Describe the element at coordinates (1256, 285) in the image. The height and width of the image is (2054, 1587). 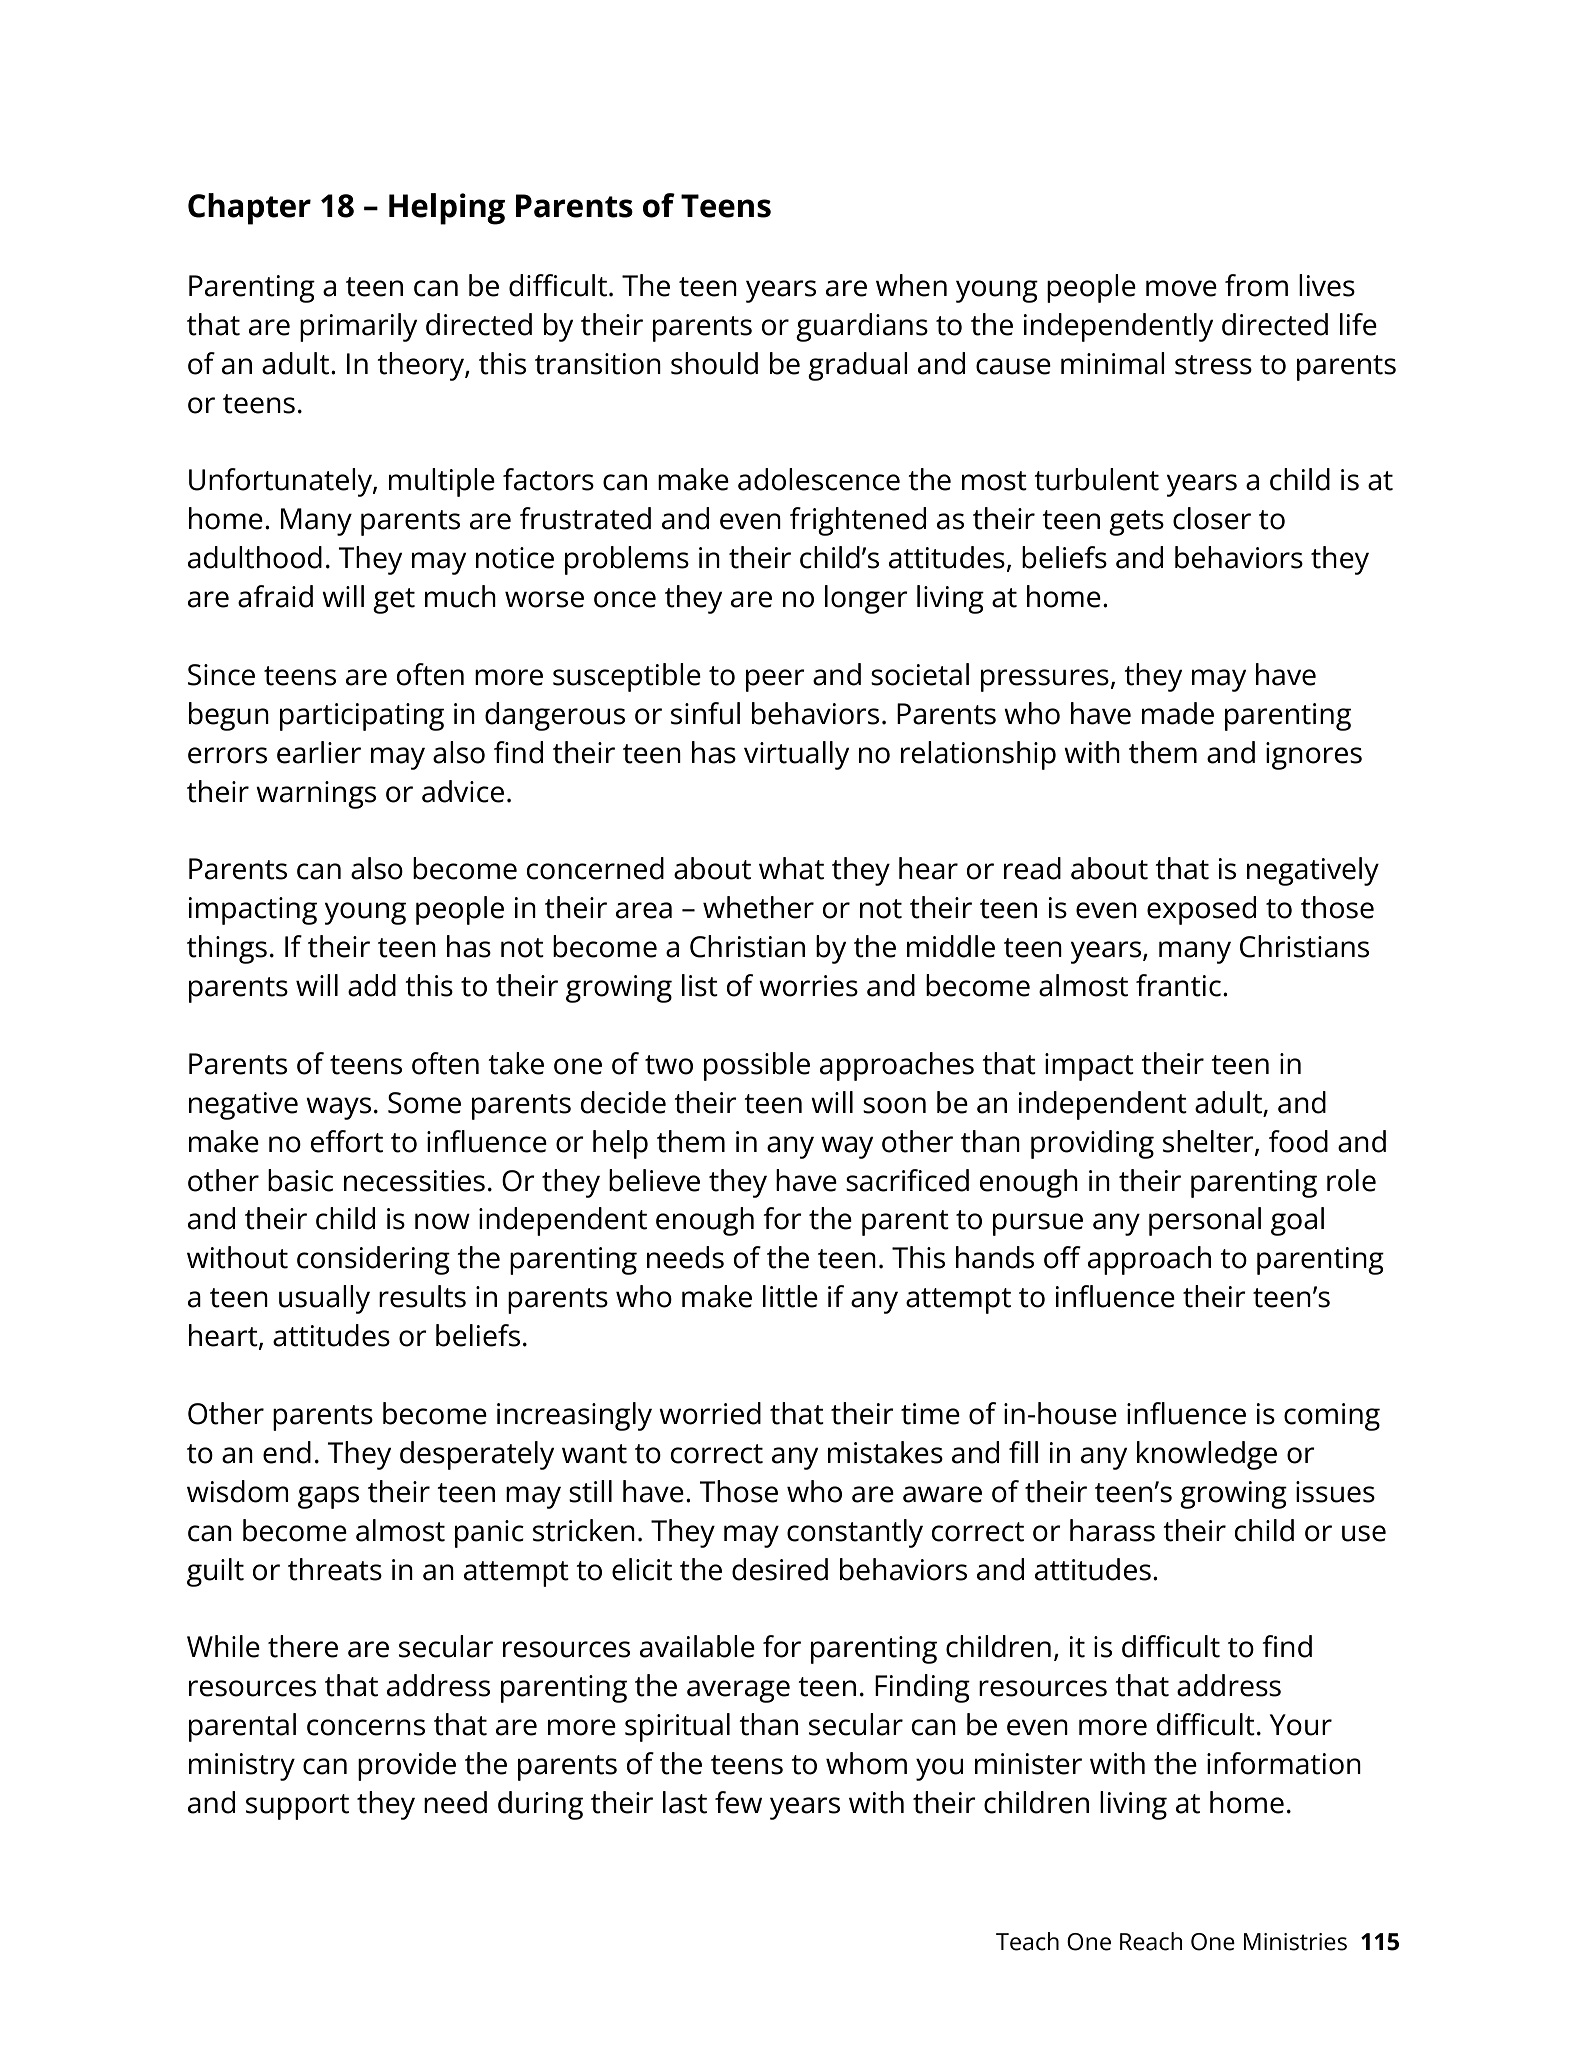
I see `from` at that location.
